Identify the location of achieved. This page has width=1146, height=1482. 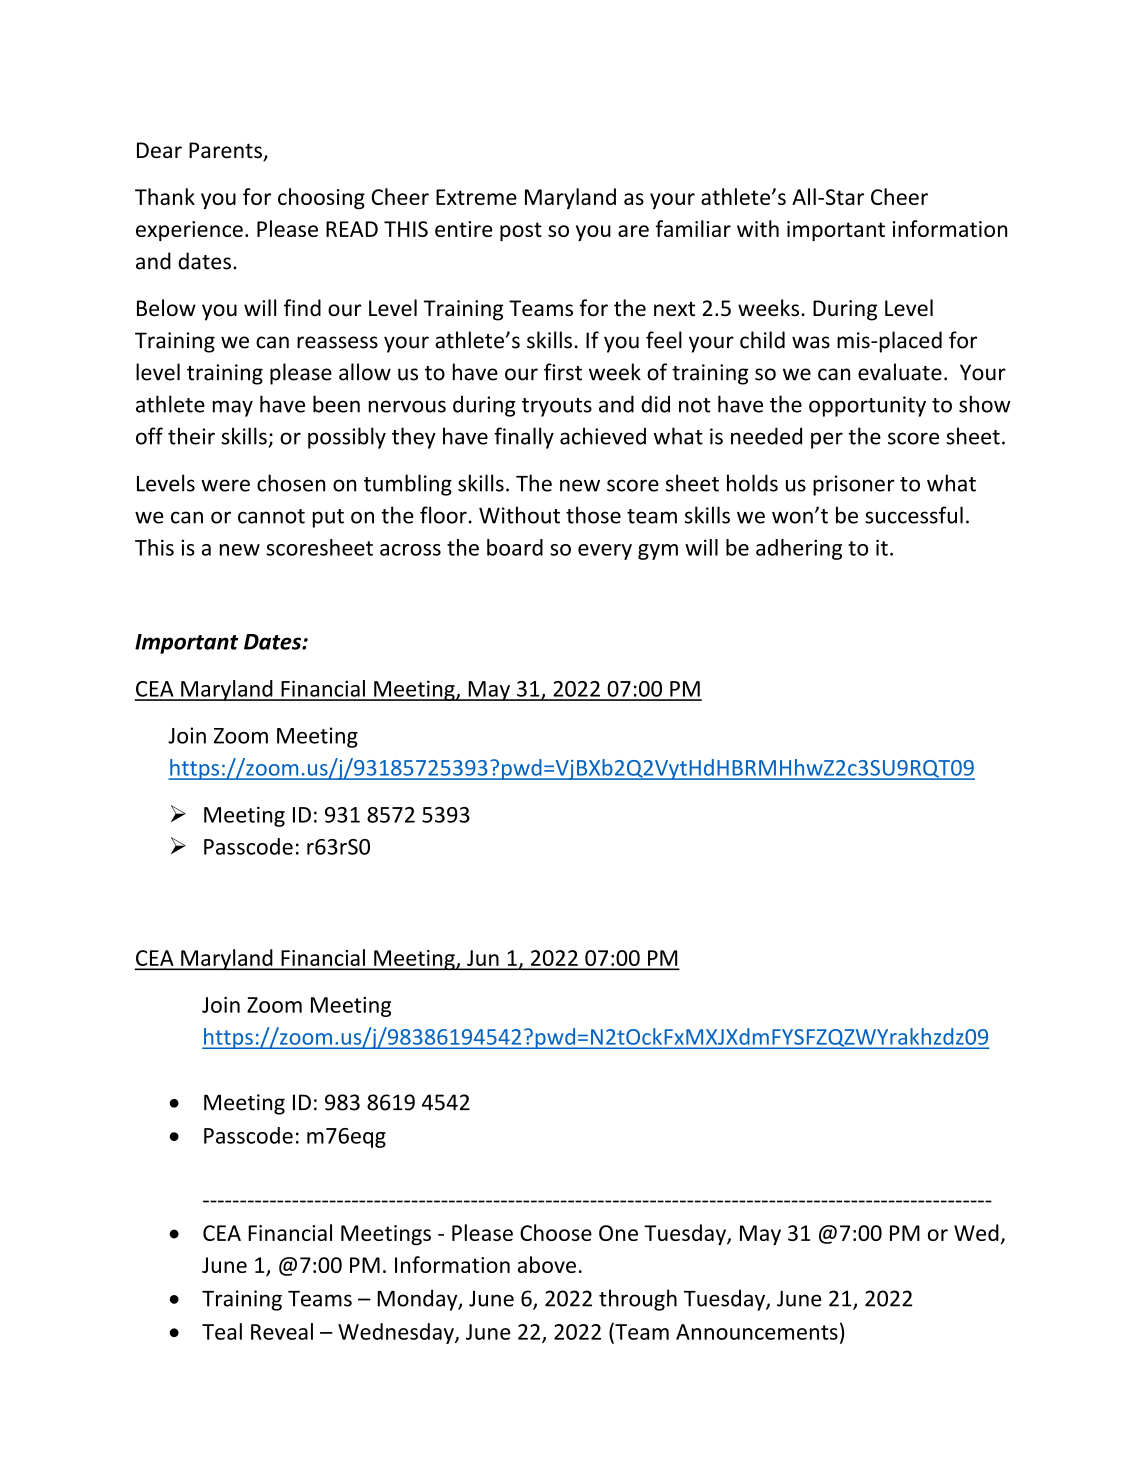
(603, 436).
